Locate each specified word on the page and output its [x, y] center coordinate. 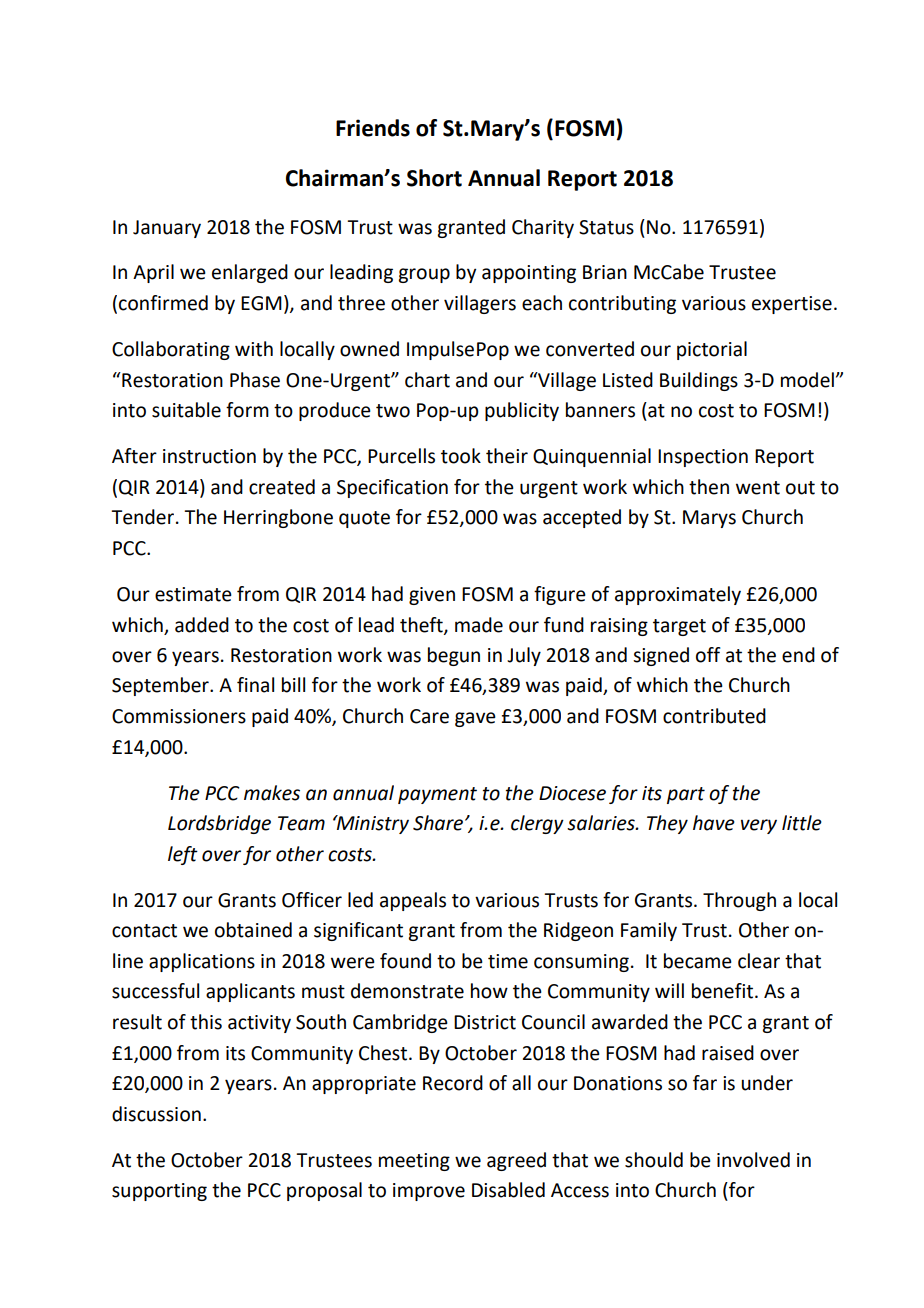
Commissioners [179, 716]
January [167, 229]
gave [475, 719]
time [508, 961]
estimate [193, 594]
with [254, 349]
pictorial [712, 350]
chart [427, 380]
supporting [159, 1192]
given [432, 596]
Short [434, 178]
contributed [714, 716]
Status [606, 227]
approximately [678, 595]
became [698, 961]
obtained [253, 930]
